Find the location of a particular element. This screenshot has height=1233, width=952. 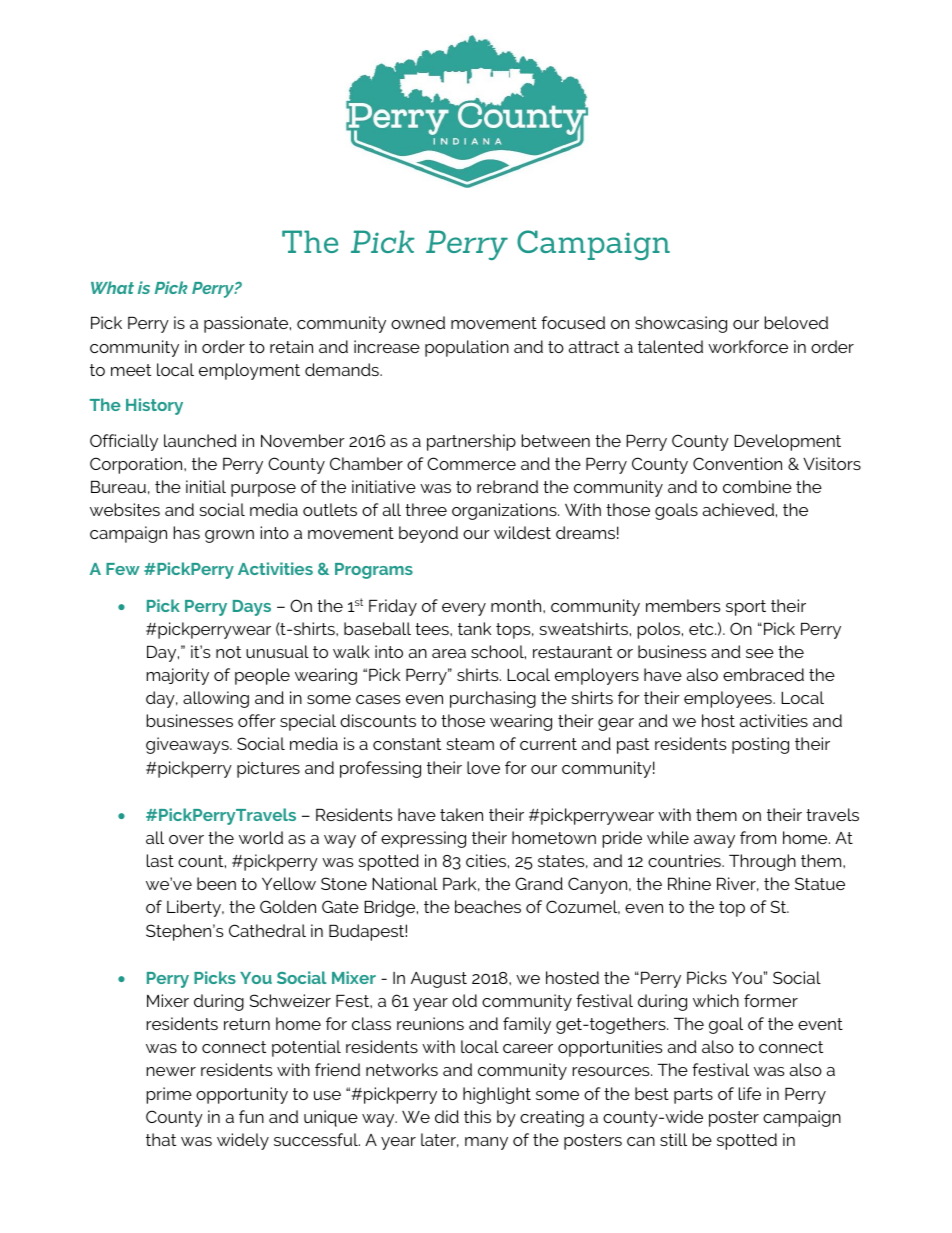

purchasing is located at coordinates (493, 699).
